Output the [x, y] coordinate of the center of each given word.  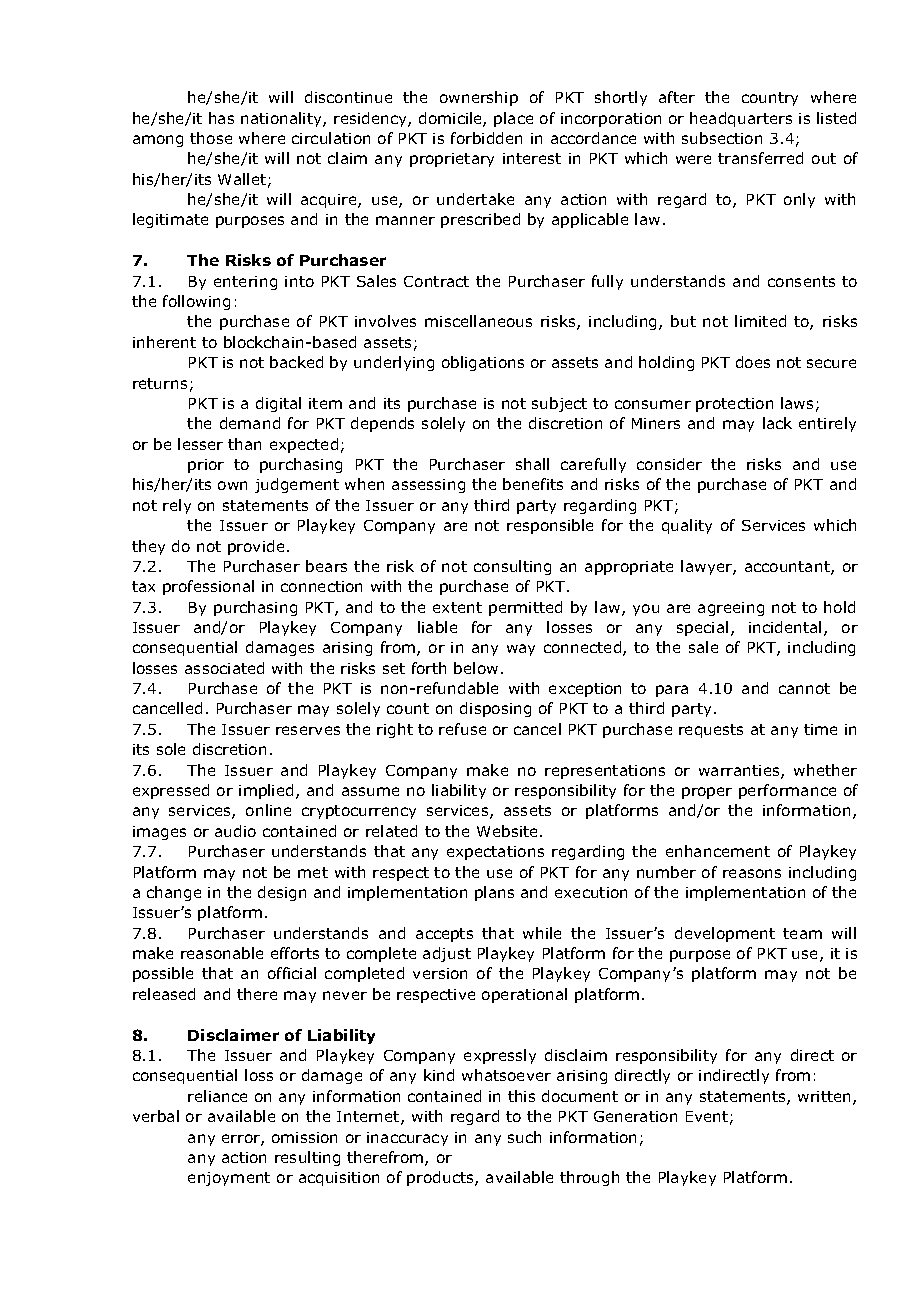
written [826, 1098]
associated [224, 668]
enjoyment [229, 1179]
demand [250, 423]
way [521, 650]
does [753, 362]
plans [494, 893]
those [211, 138]
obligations [483, 363]
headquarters [741, 119]
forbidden [486, 138]
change [174, 893]
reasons [752, 873]
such [524, 1137]
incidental [785, 627]
